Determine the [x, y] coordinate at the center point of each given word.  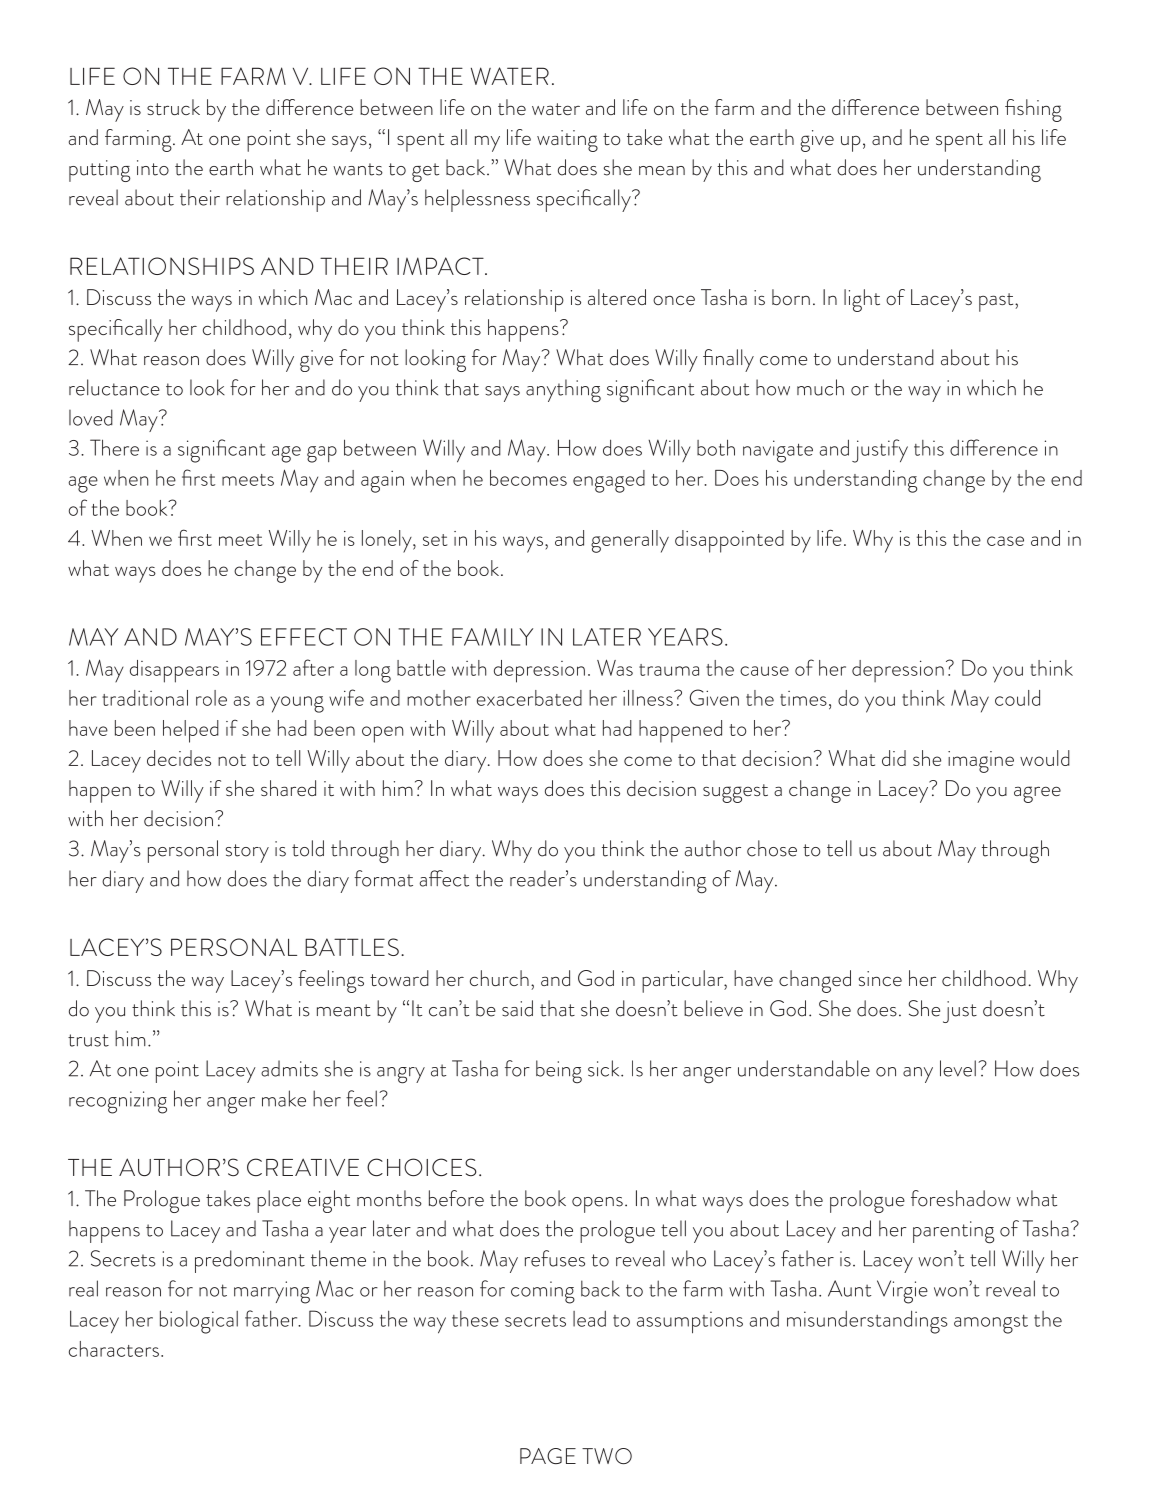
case [1005, 541]
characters [114, 1349]
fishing [1033, 110]
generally [630, 541]
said [517, 1008]
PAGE [548, 1456]
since [880, 978]
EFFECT [304, 637]
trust [88, 1040]
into [153, 168]
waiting [567, 141]
